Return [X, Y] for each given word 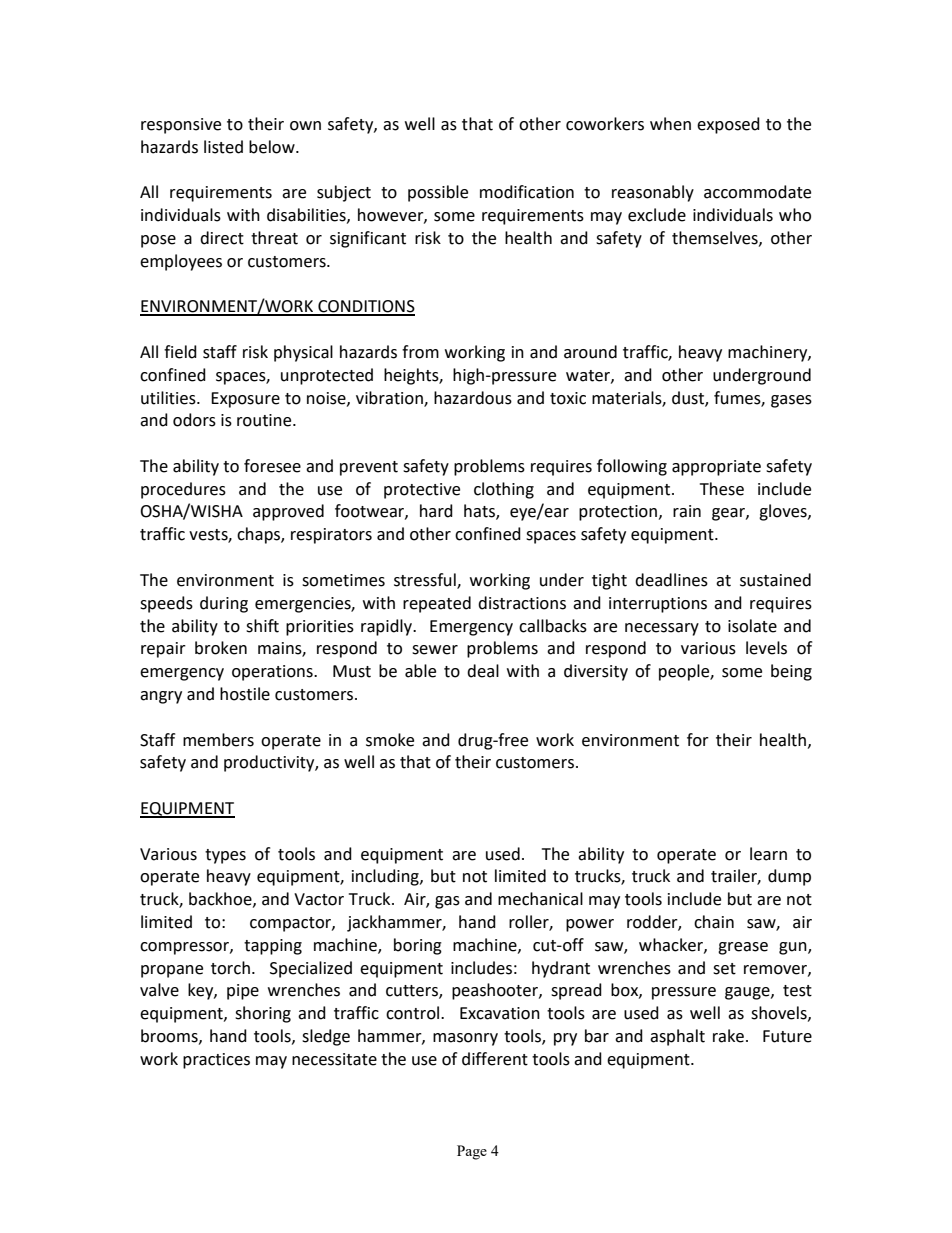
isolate [752, 626]
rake [730, 1036]
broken [221, 648]
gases [791, 401]
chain [714, 922]
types [225, 856]
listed [223, 147]
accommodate [757, 192]
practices [216, 1061]
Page [472, 1152]
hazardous [473, 398]
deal [483, 671]
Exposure [245, 400]
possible [438, 193]
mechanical [540, 899]
